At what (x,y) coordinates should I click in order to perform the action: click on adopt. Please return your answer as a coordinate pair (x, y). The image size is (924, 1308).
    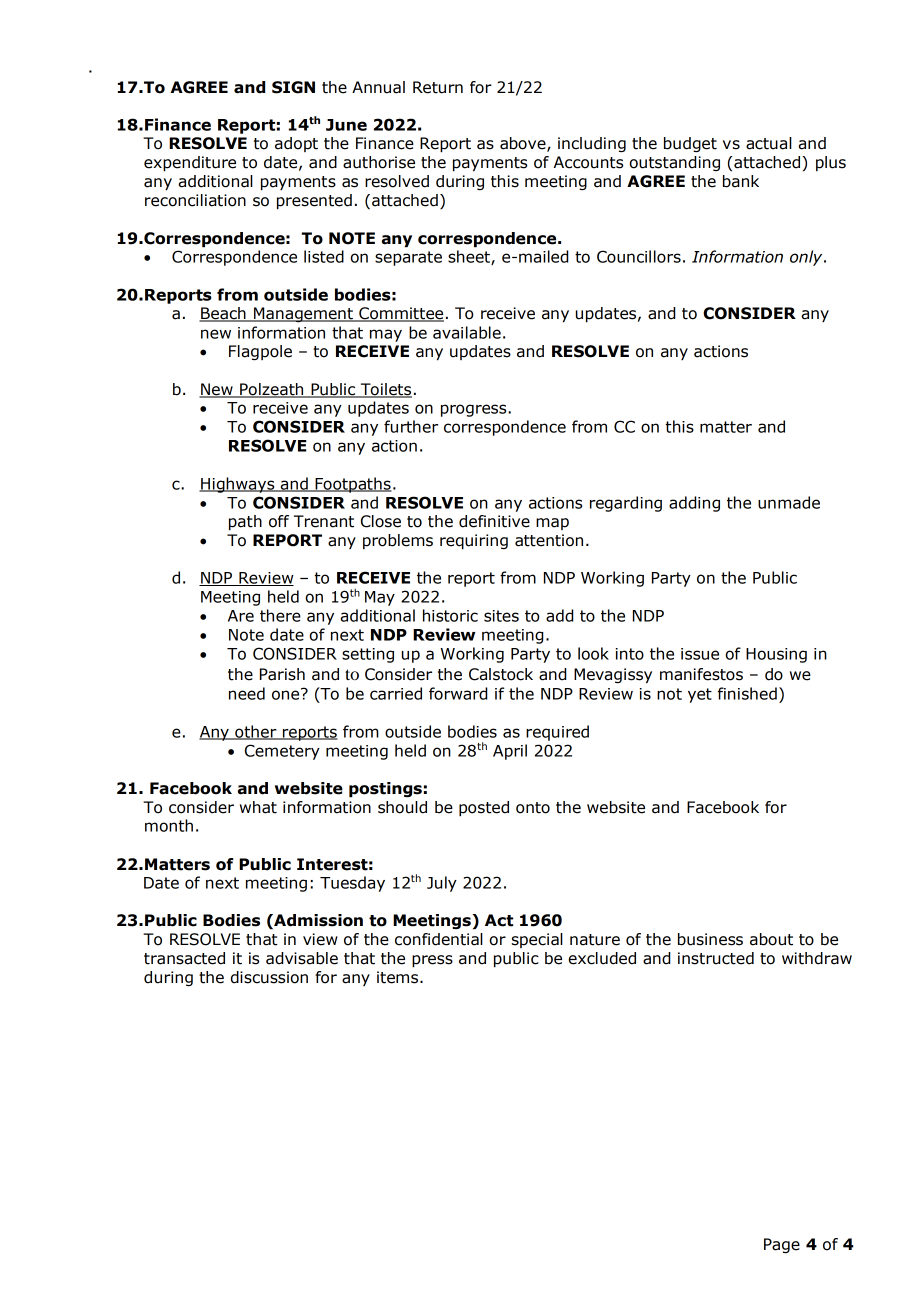
    Looking at the image, I should click on (296, 144).
